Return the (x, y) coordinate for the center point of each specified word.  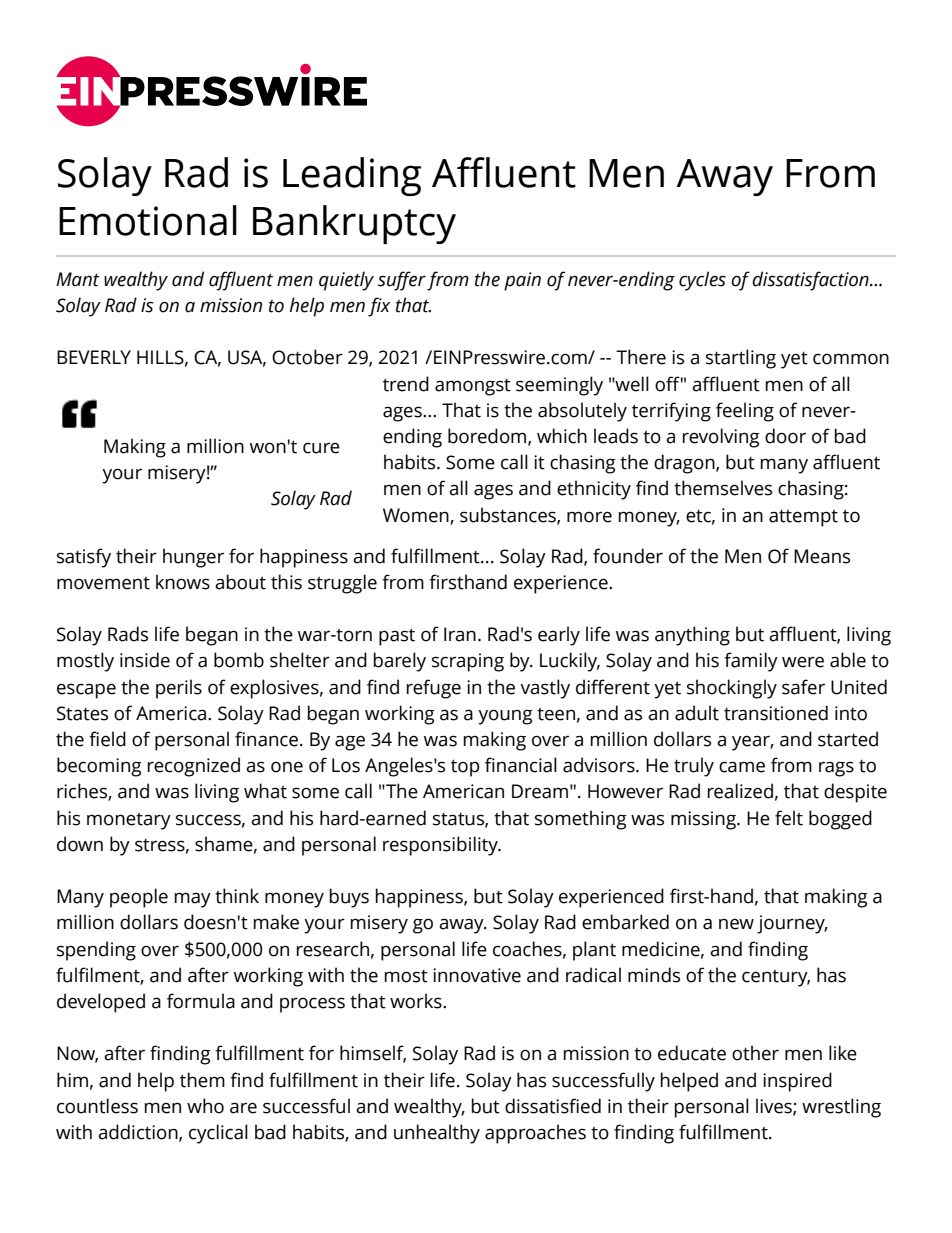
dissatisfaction (811, 281)
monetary (129, 821)
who (205, 1106)
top (465, 768)
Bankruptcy (354, 224)
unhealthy (437, 1134)
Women (417, 516)
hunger (193, 558)
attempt (803, 518)
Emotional (148, 220)
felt (789, 818)
